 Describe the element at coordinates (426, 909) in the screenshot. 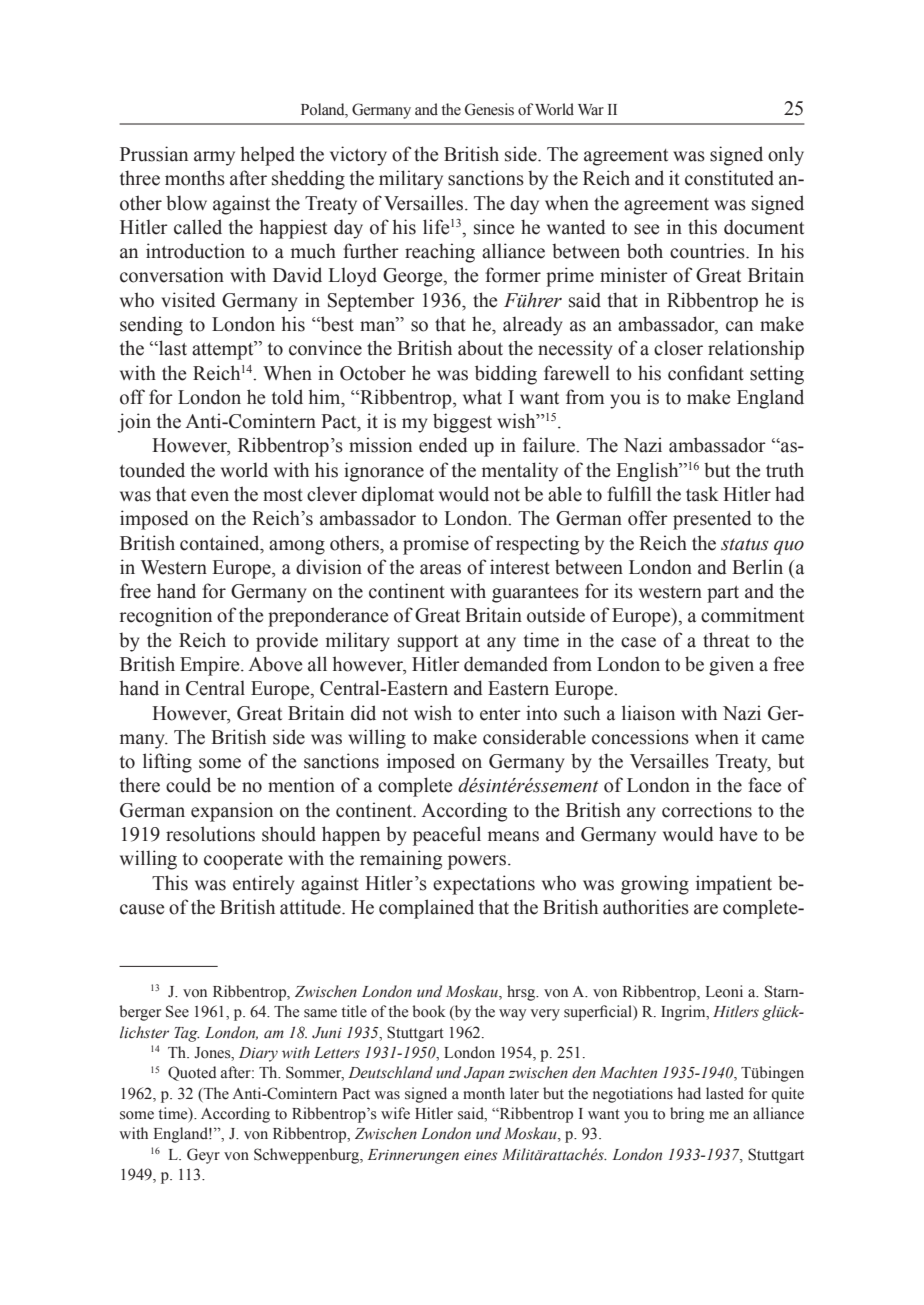

I see `complained` at that location.
